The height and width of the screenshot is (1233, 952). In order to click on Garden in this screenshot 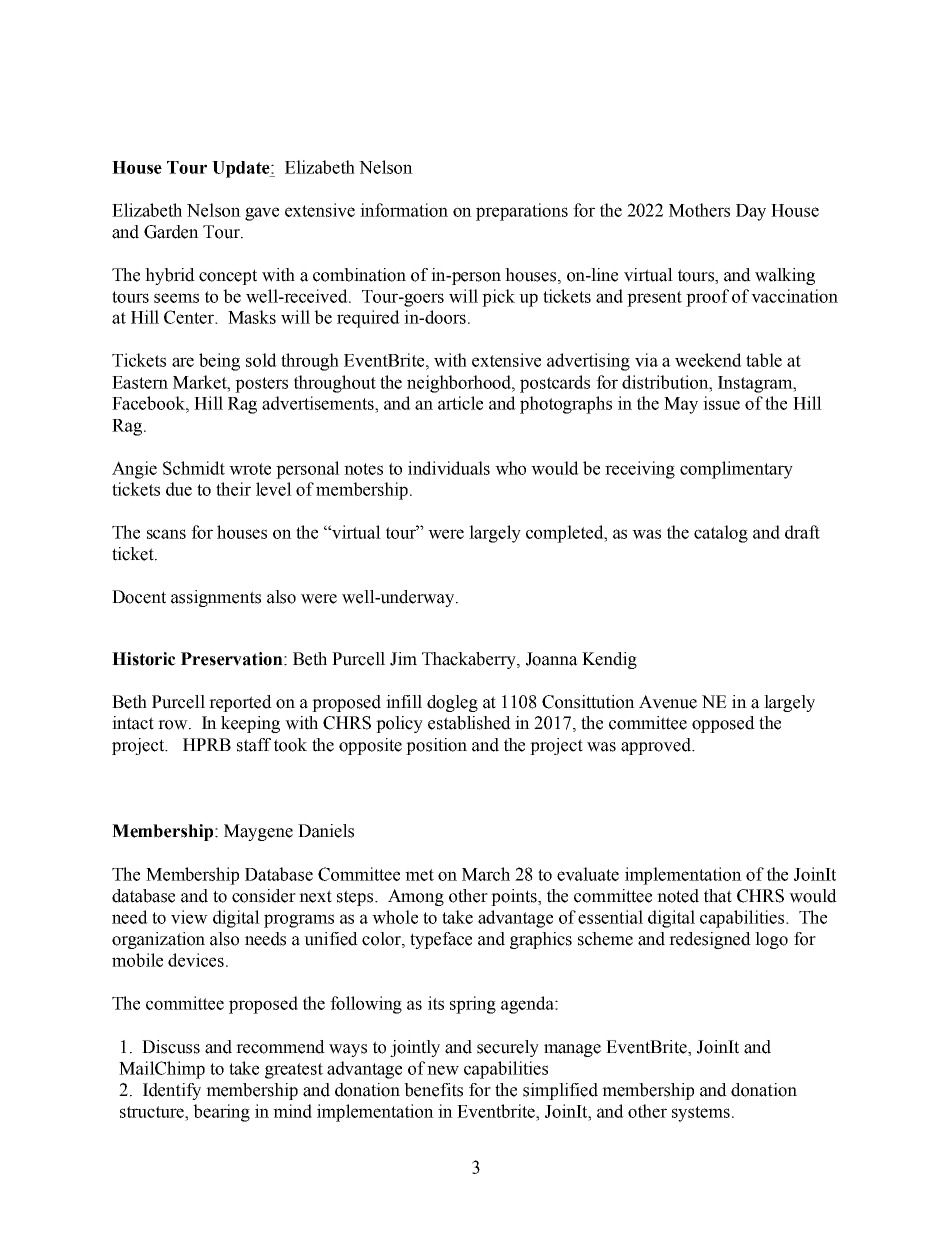, I will do `click(171, 232)`.
